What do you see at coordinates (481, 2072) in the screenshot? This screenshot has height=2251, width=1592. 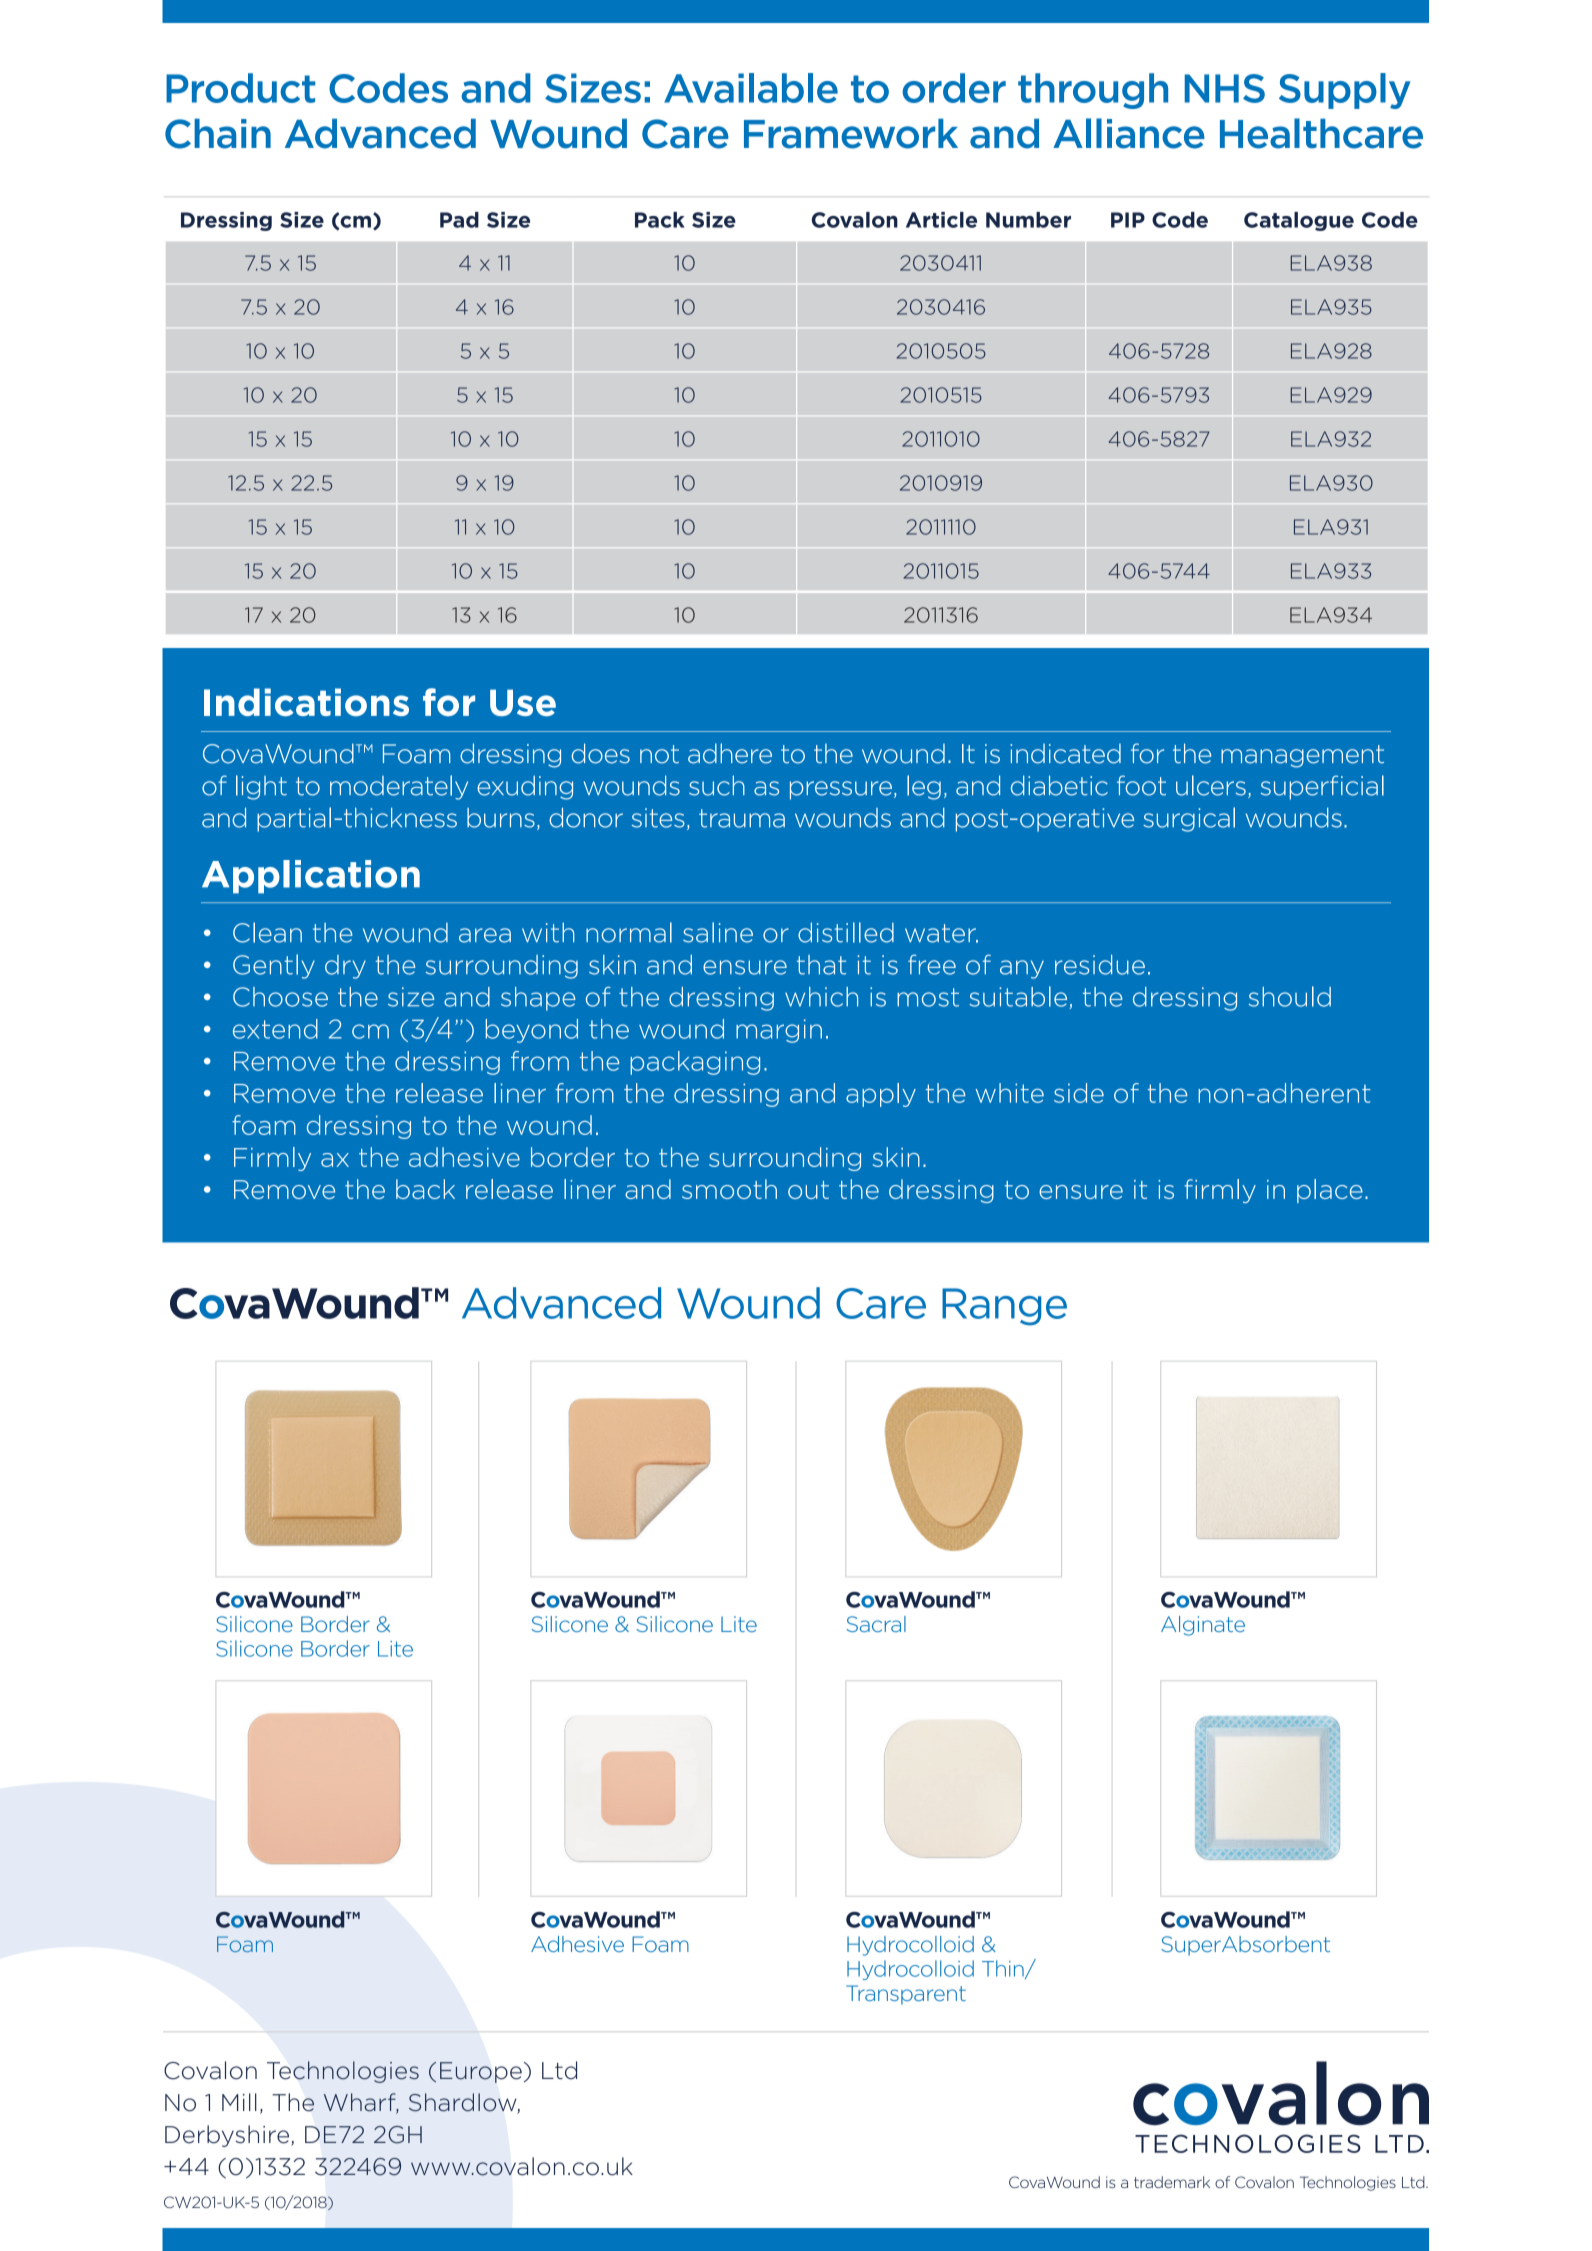 I see `Europe` at bounding box center [481, 2072].
